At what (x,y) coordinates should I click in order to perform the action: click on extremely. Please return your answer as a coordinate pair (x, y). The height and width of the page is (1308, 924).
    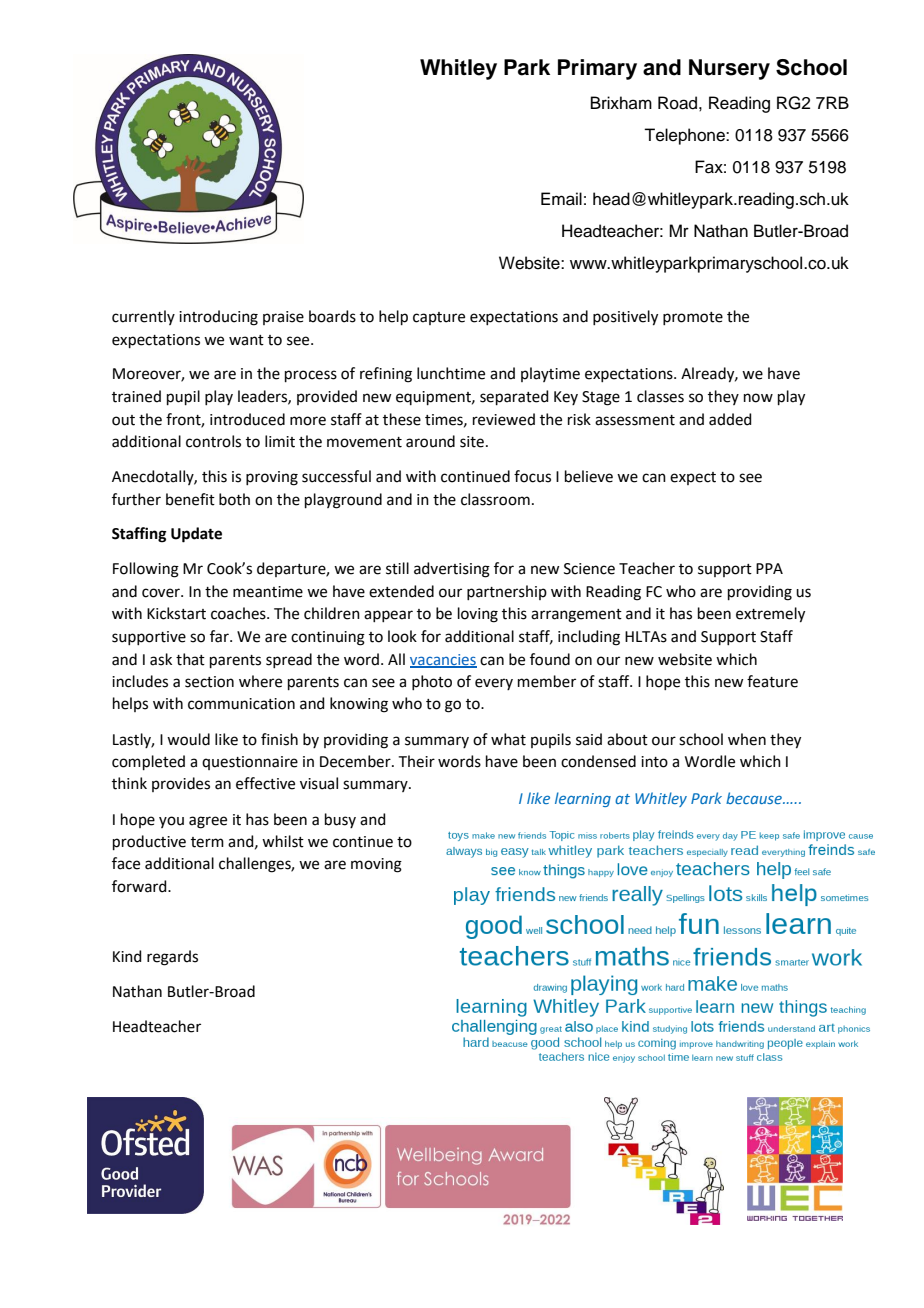
    Looking at the image, I should click on (770, 615).
